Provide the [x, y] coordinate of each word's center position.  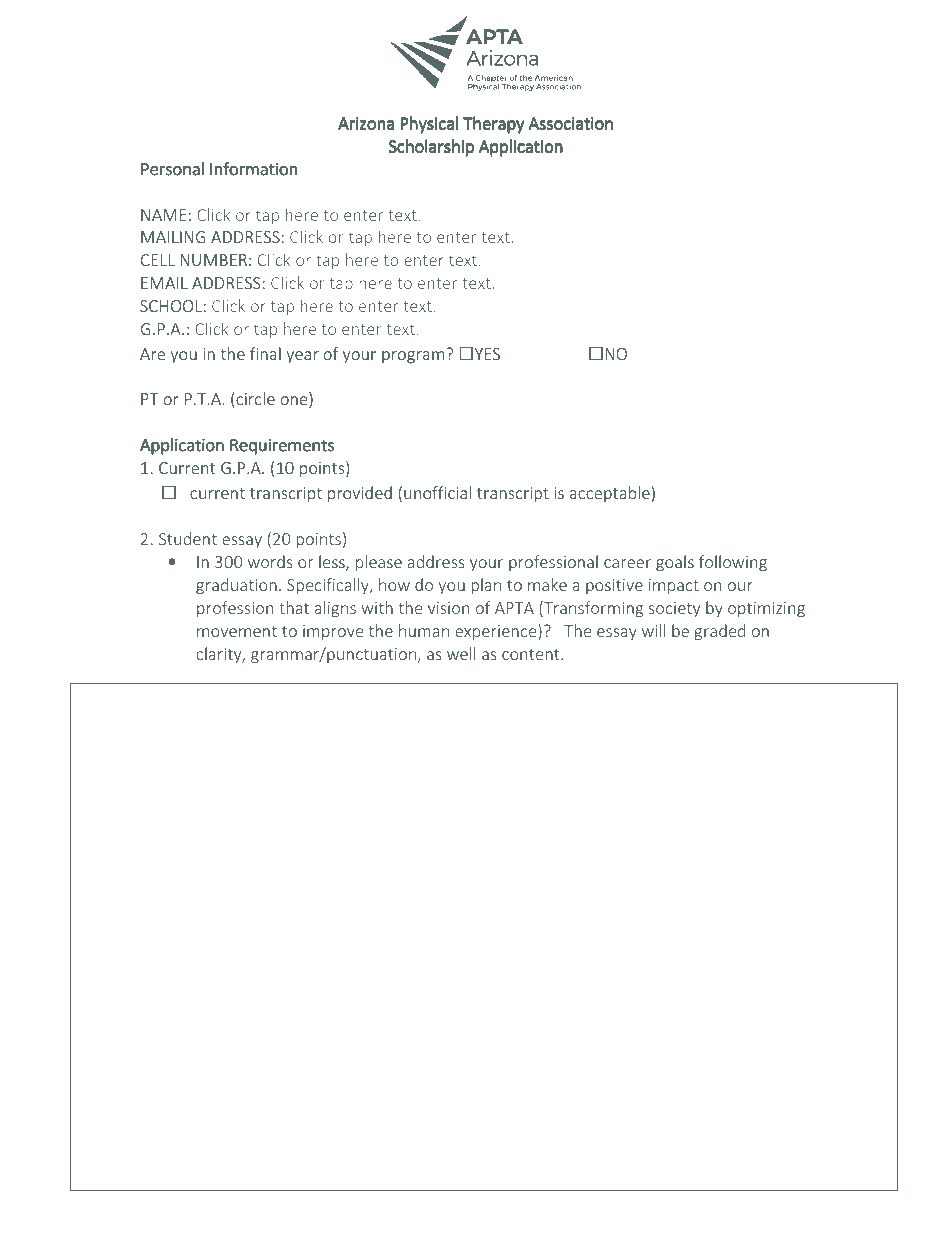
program [413, 357]
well [461, 653]
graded [719, 632]
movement [237, 631]
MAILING [173, 237]
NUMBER [213, 260]
